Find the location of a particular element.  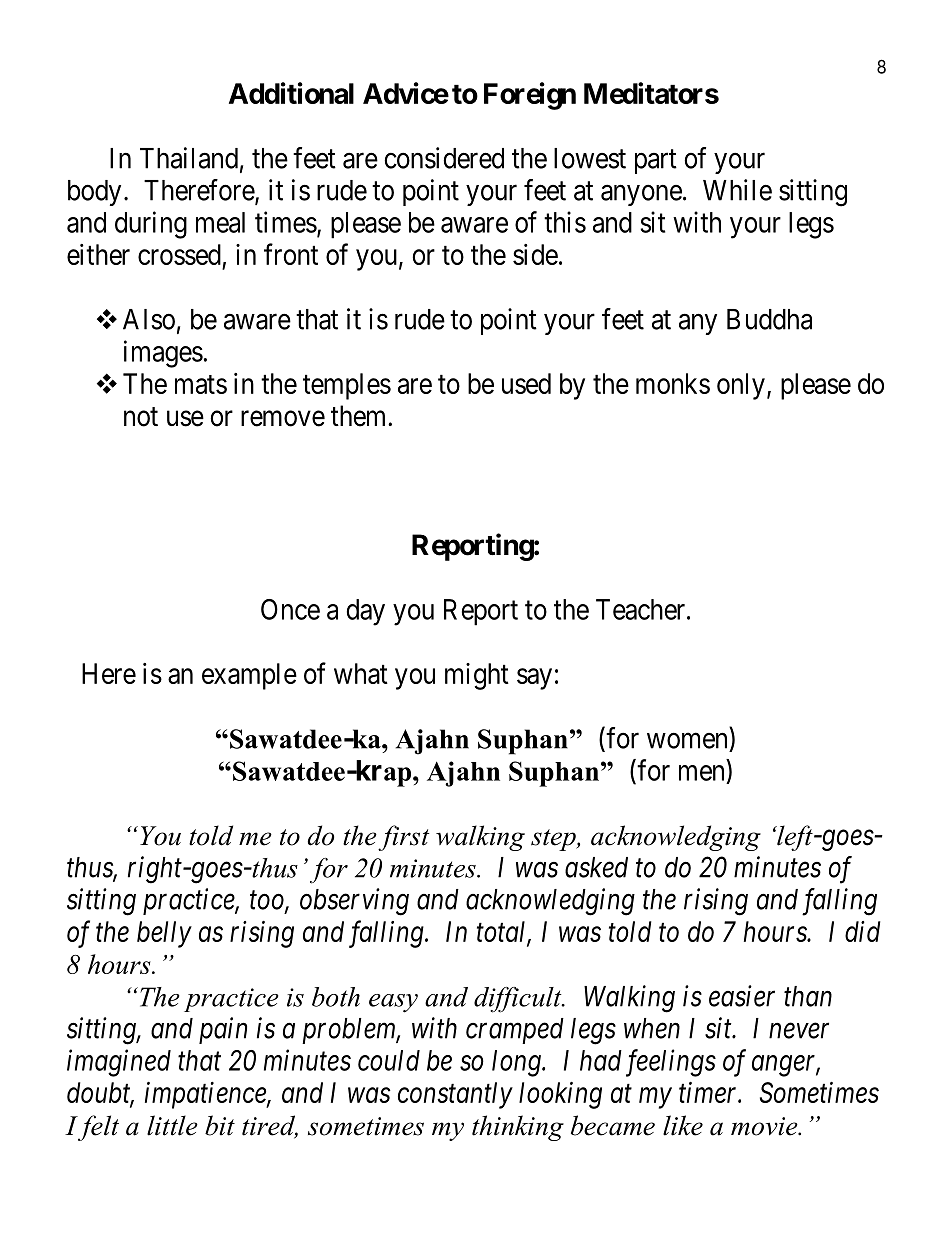

Foreign is located at coordinates (530, 96).
